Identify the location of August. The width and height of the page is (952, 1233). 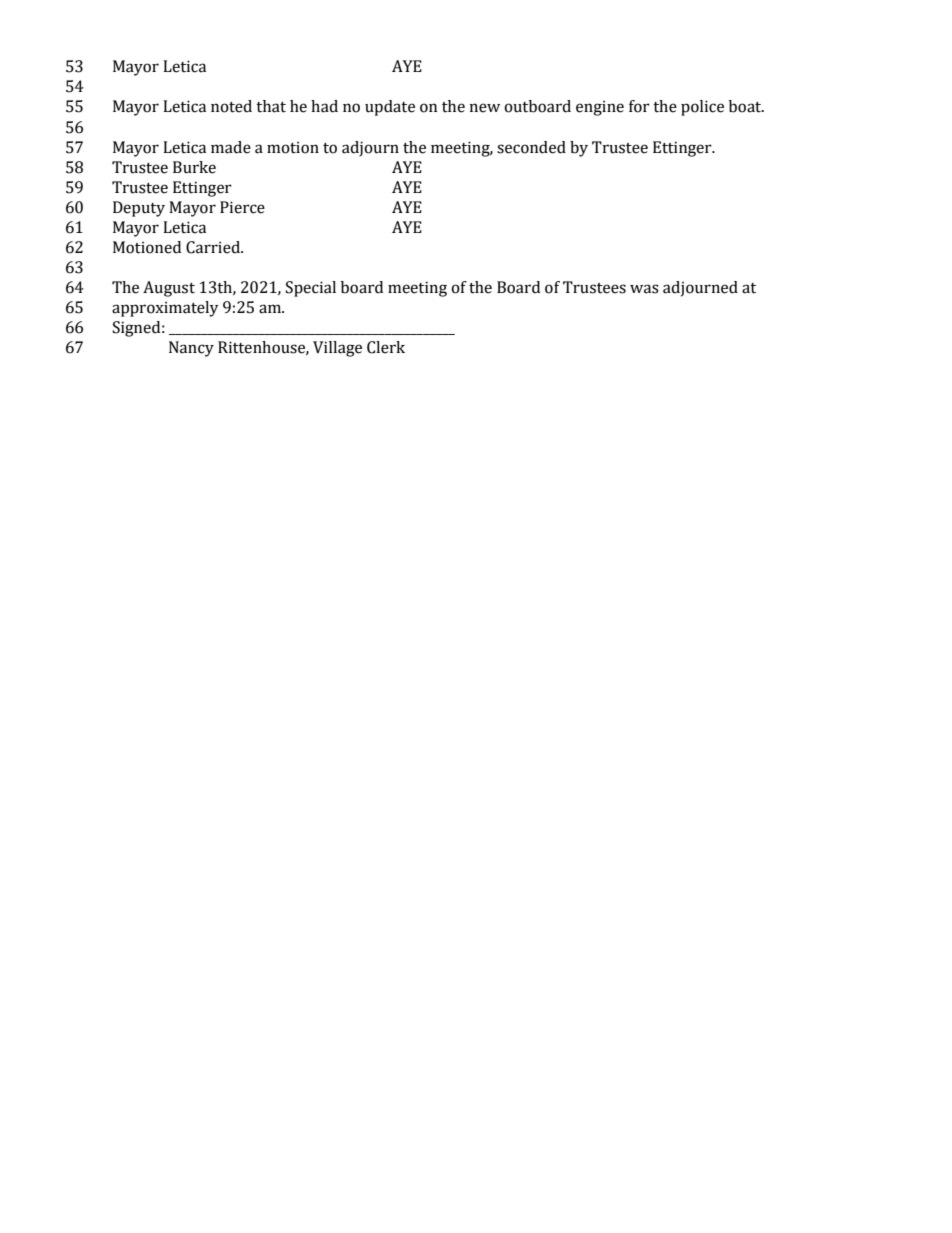
(169, 289).
